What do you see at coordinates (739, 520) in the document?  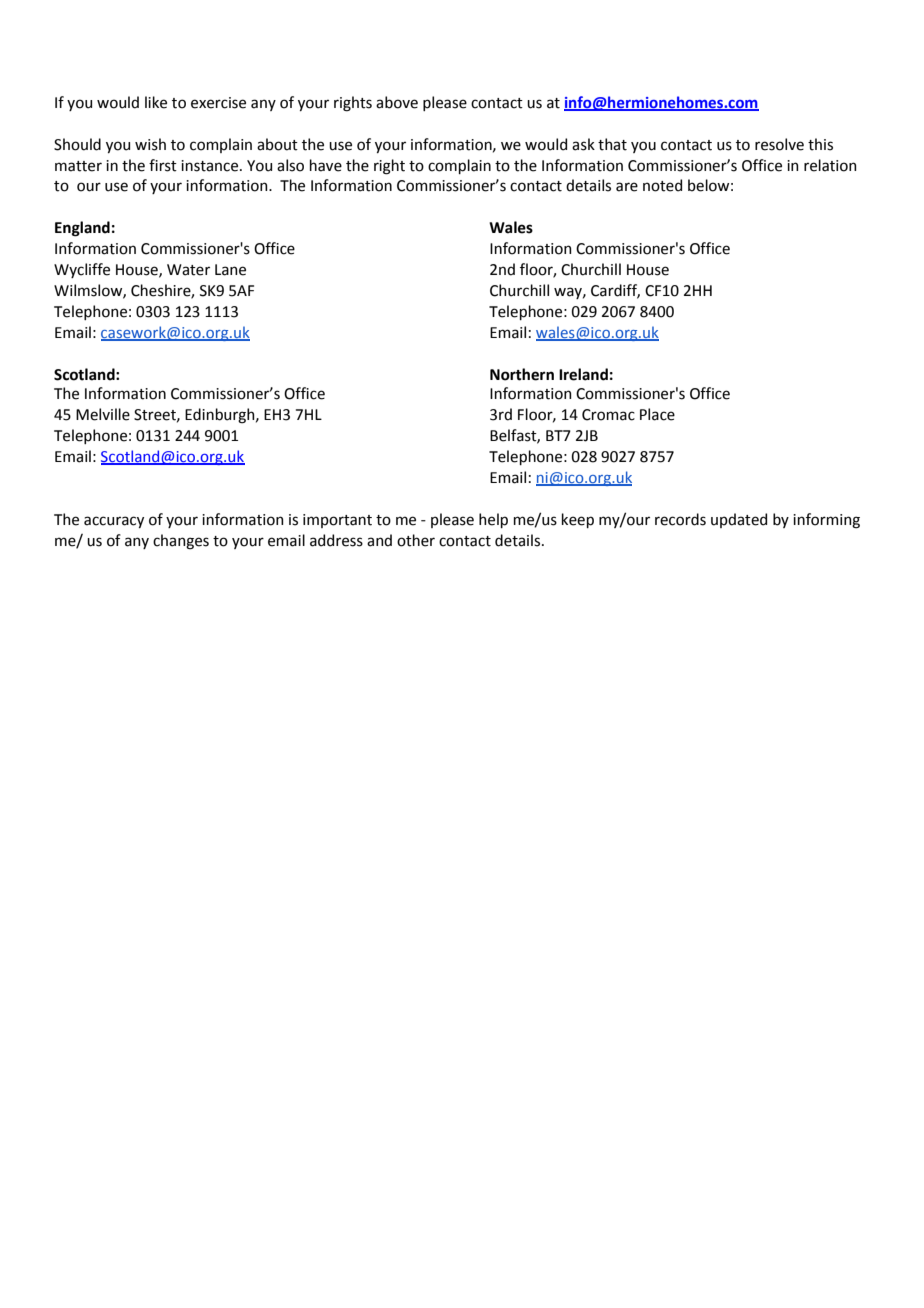 I see `updated` at bounding box center [739, 520].
